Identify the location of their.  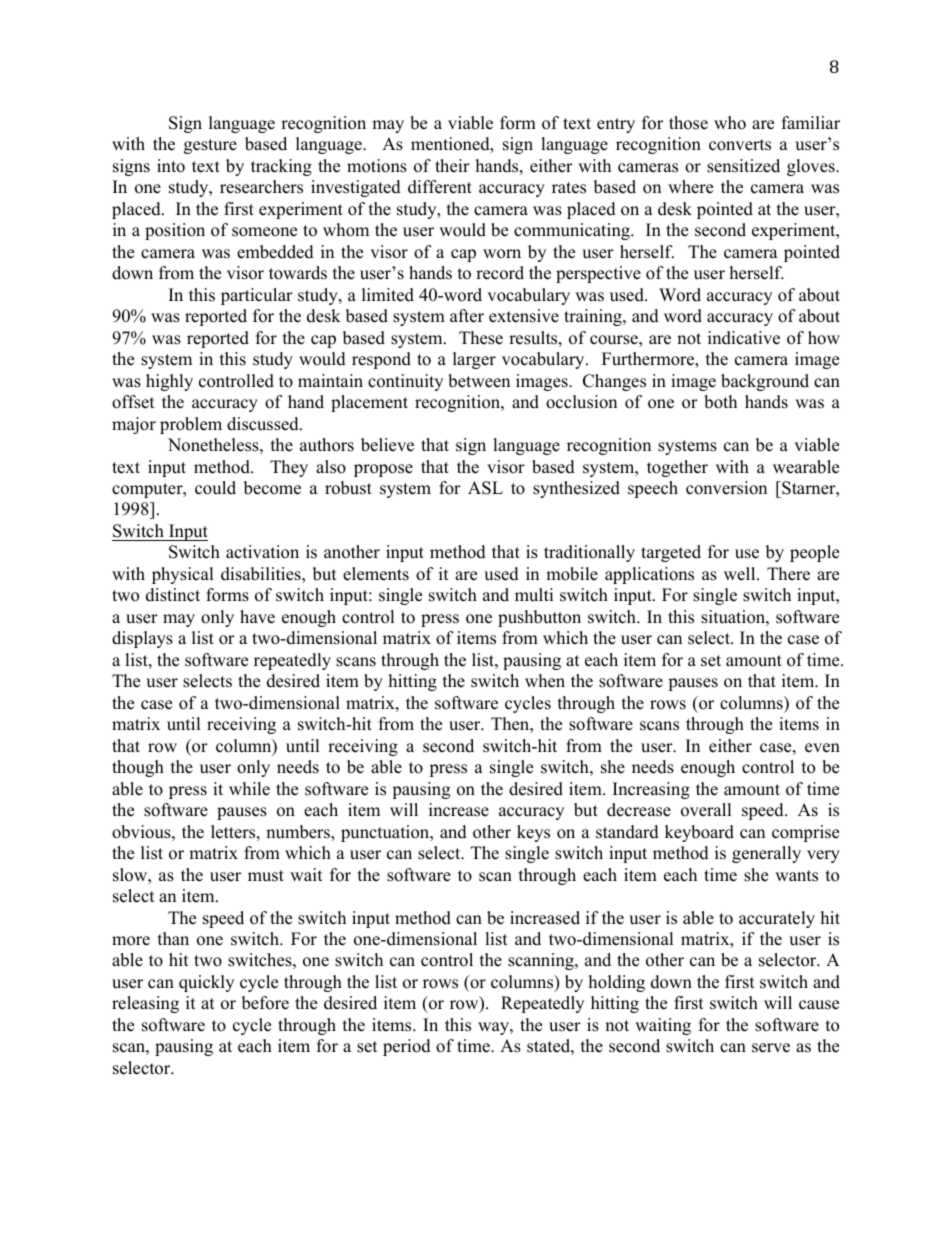
(452, 166).
